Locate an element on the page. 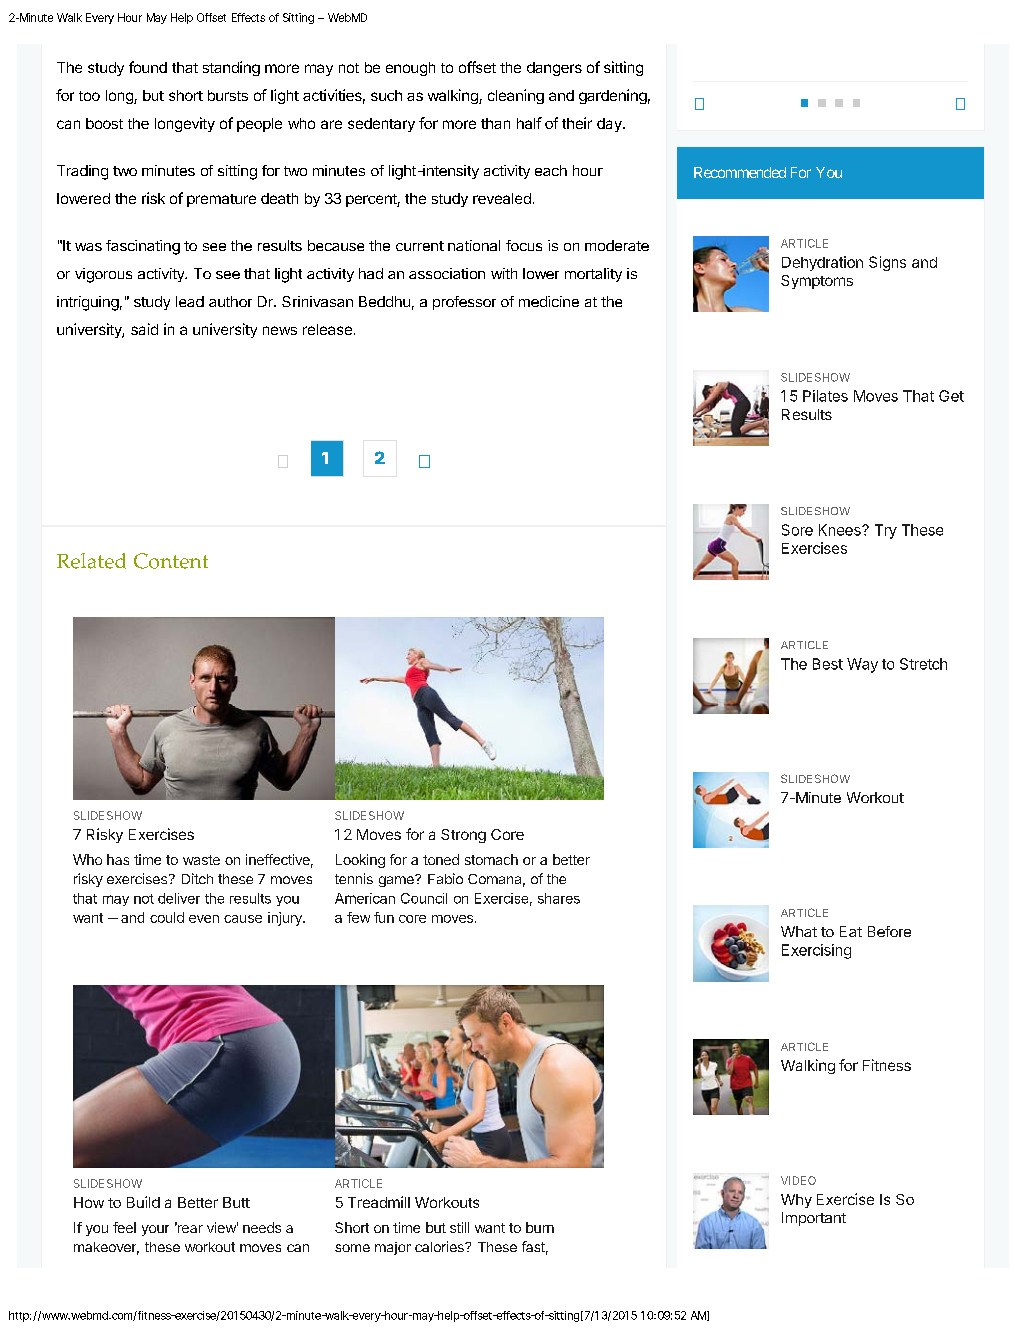 This document has width=1026, height=1328. waste is located at coordinates (201, 860).
